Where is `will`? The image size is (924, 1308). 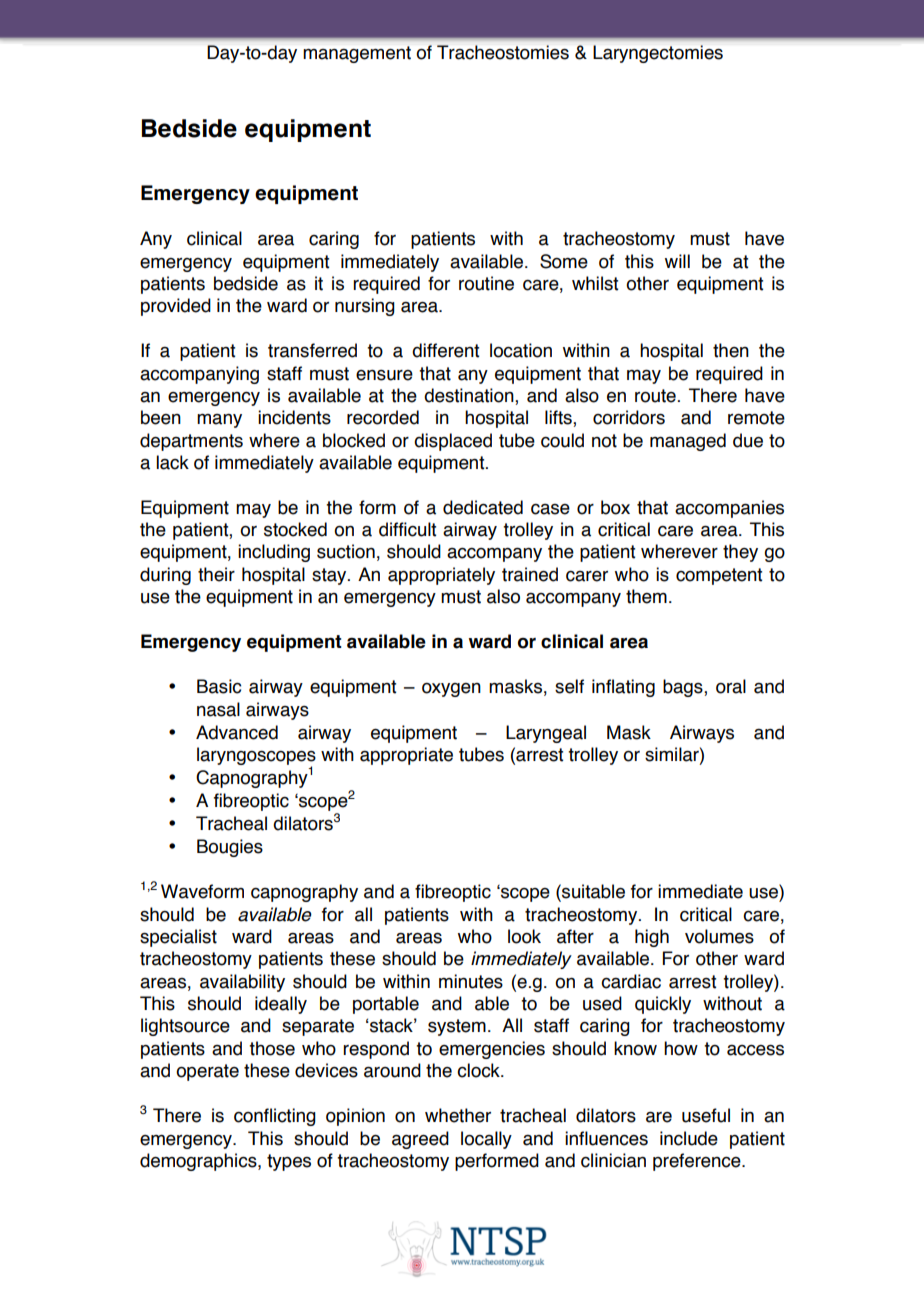 will is located at coordinates (677, 261).
